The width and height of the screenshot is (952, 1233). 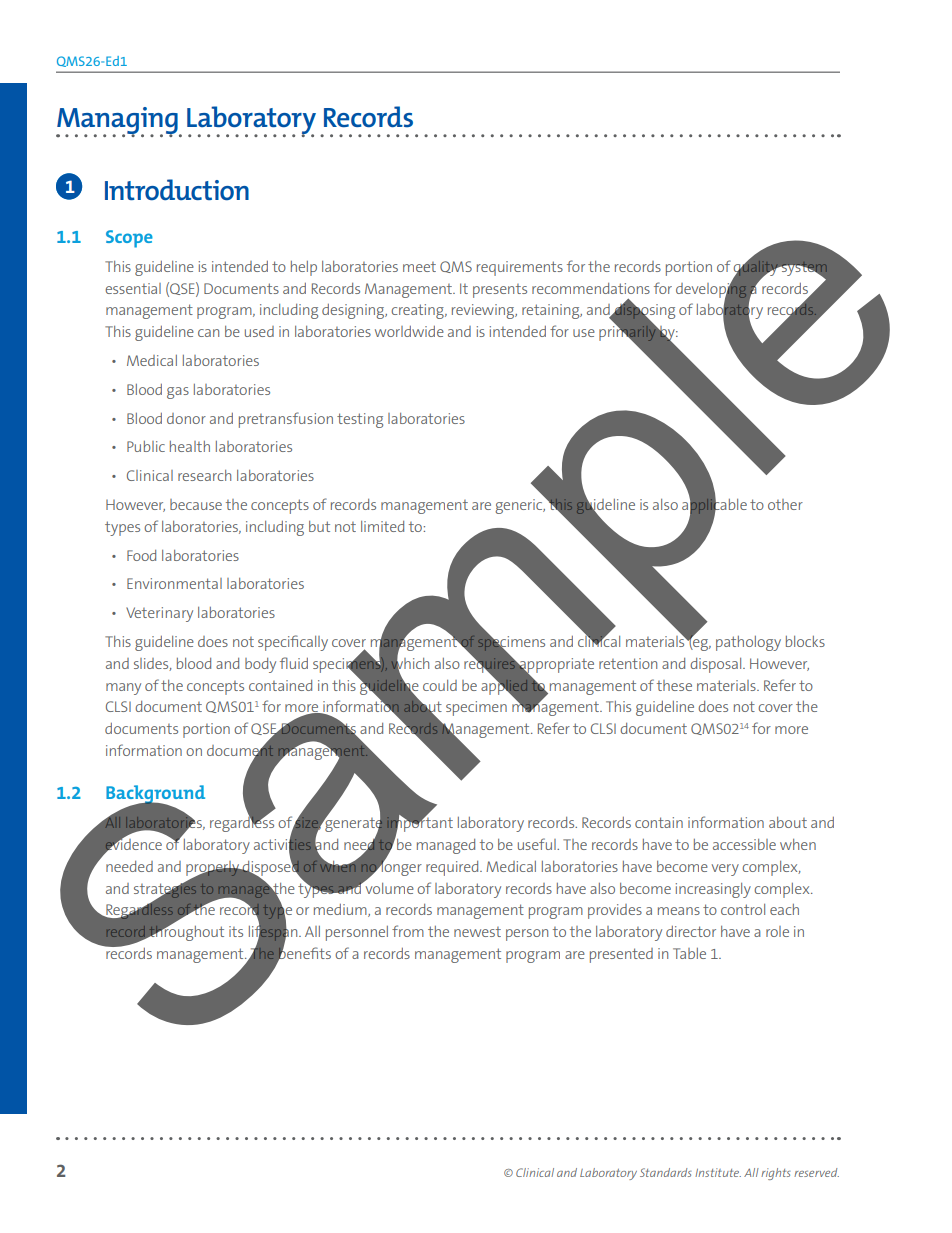 What do you see at coordinates (159, 614) in the screenshot?
I see `Veterinary` at bounding box center [159, 614].
